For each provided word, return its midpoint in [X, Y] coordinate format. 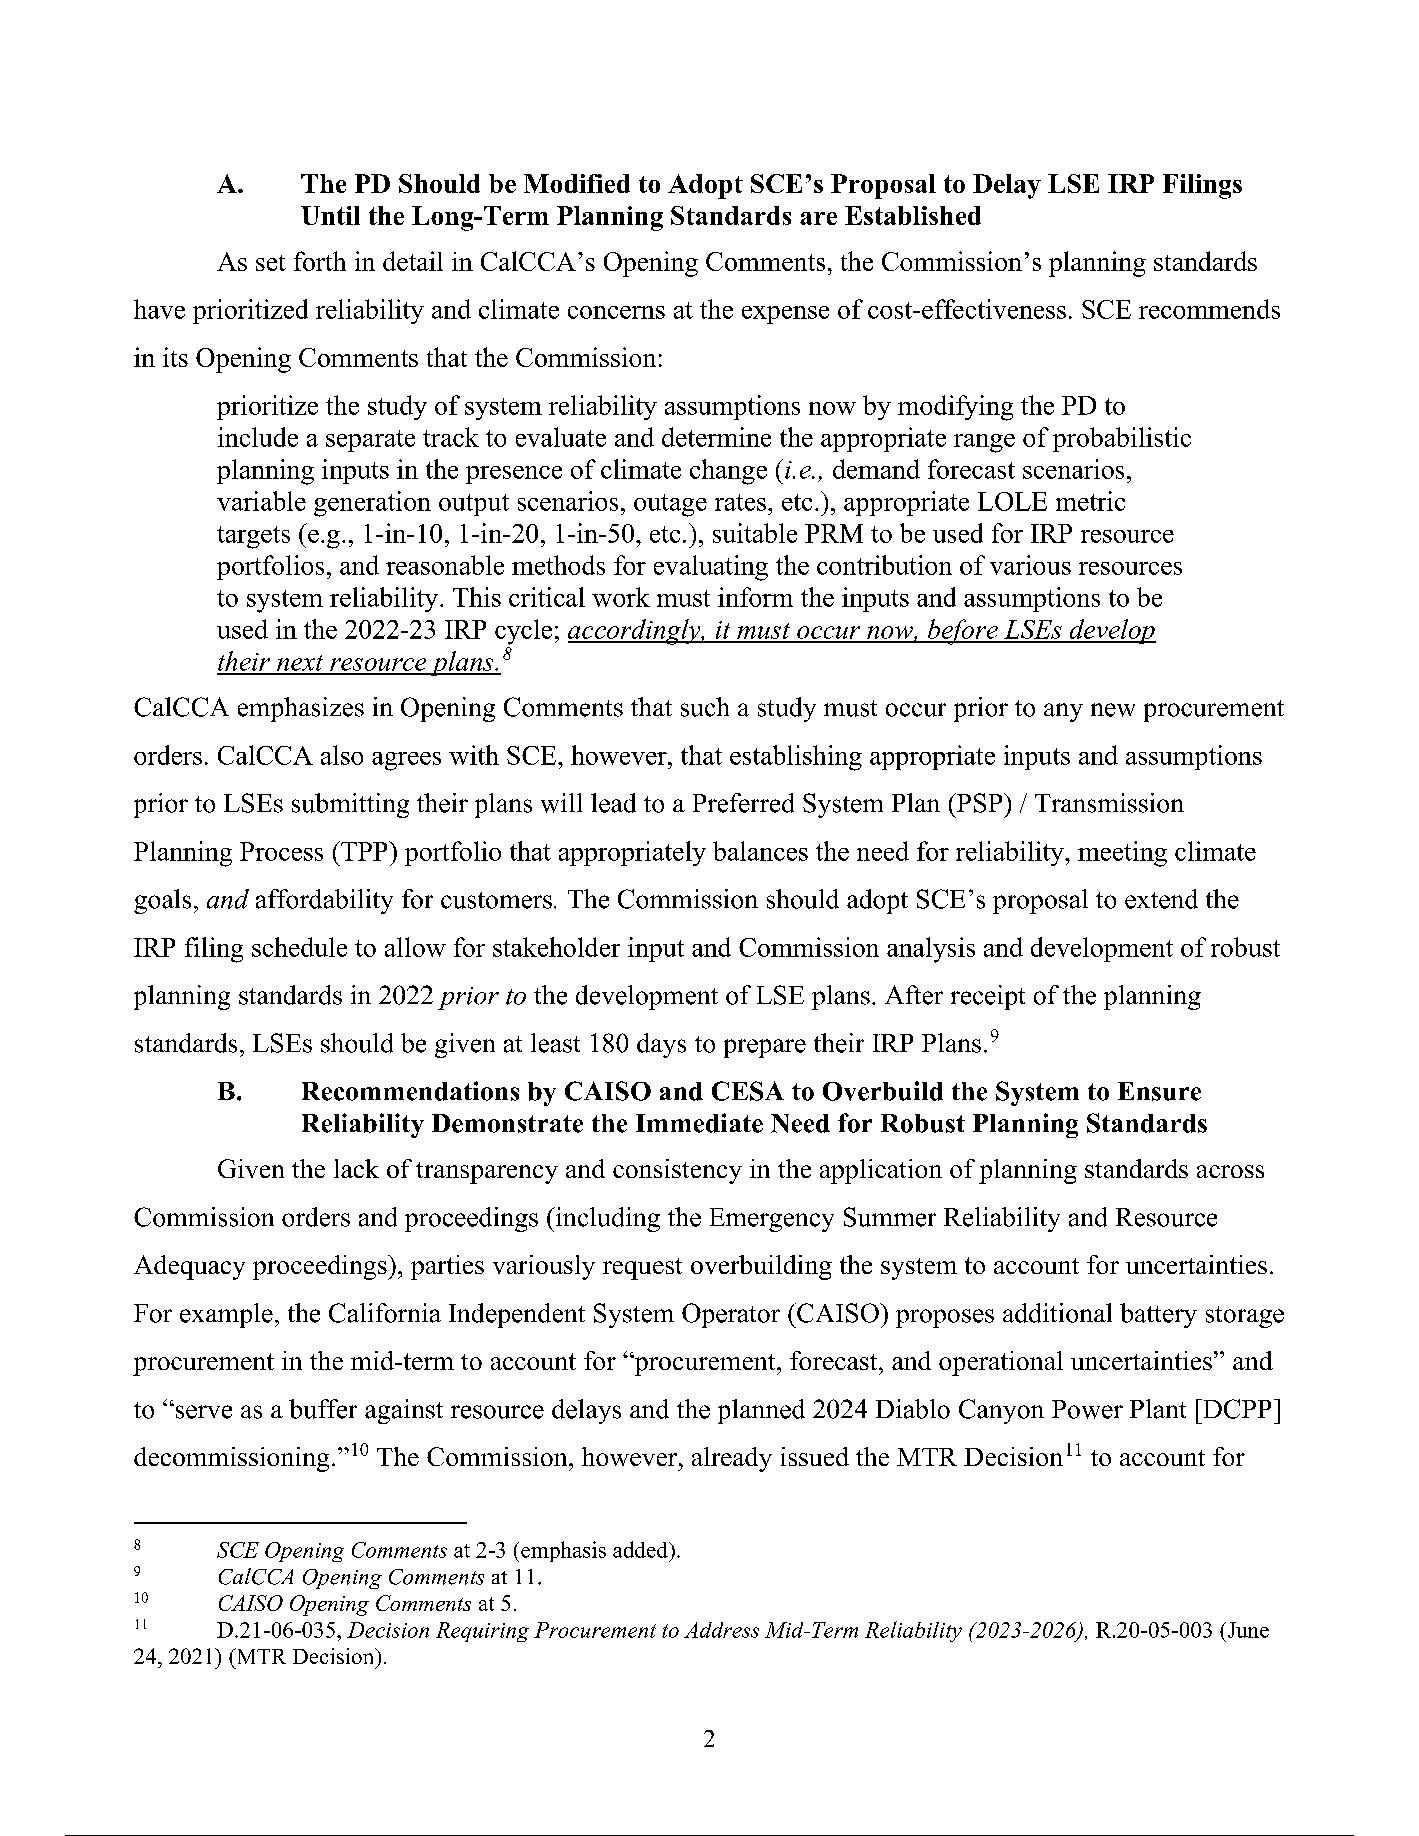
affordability [324, 901]
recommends [1209, 309]
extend [1161, 899]
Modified [577, 183]
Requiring [482, 1632]
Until [330, 215]
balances [760, 851]
